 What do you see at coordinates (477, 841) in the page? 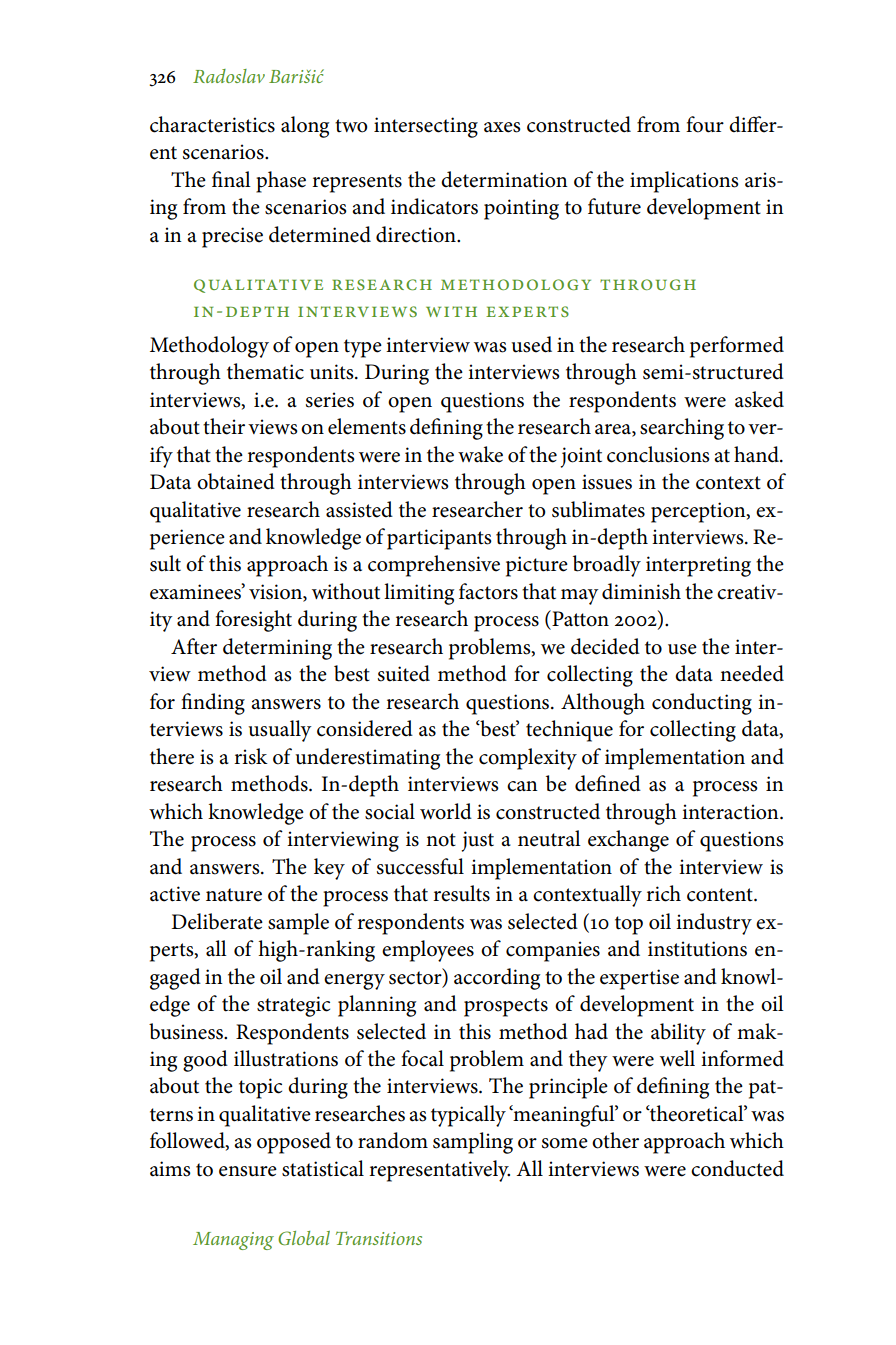
I see `just` at bounding box center [477, 841].
